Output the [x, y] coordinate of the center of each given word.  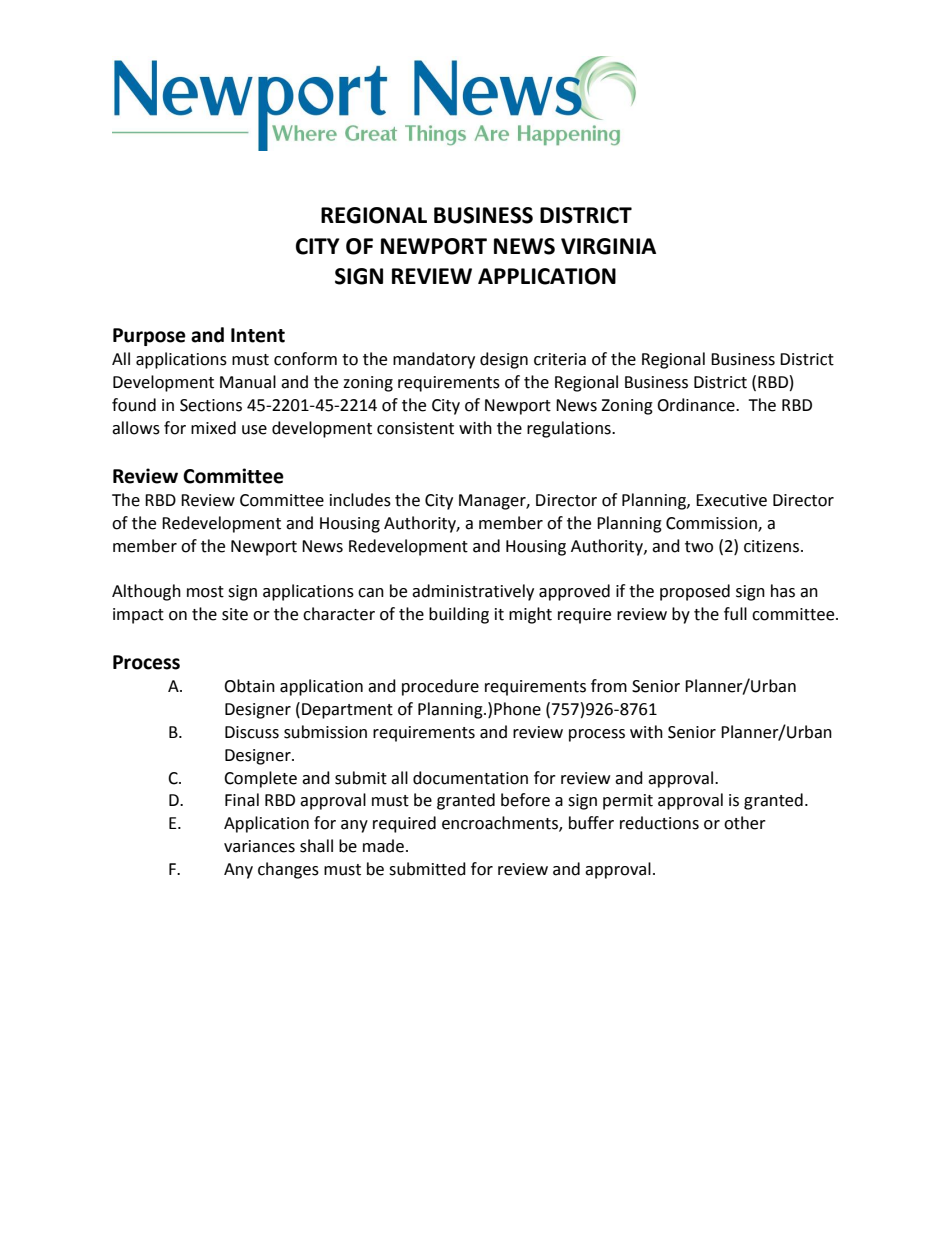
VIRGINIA [608, 246]
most [205, 592]
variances [259, 846]
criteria [560, 359]
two [699, 547]
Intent [258, 335]
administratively [473, 592]
